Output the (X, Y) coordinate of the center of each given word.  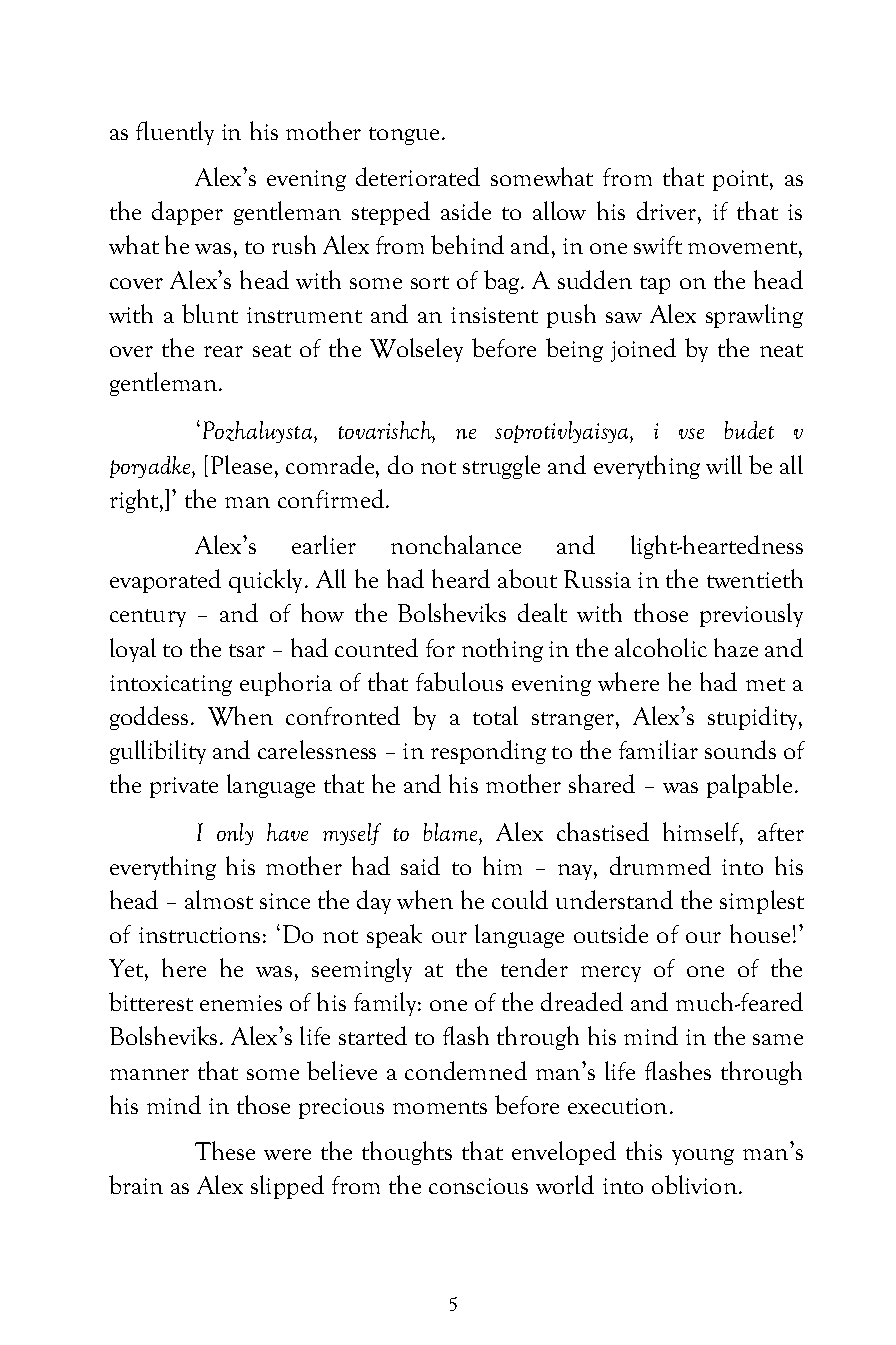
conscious (478, 1186)
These (225, 1150)
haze (736, 647)
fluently (175, 133)
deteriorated (418, 176)
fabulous (459, 681)
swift (658, 245)
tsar (247, 650)
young (703, 1157)
